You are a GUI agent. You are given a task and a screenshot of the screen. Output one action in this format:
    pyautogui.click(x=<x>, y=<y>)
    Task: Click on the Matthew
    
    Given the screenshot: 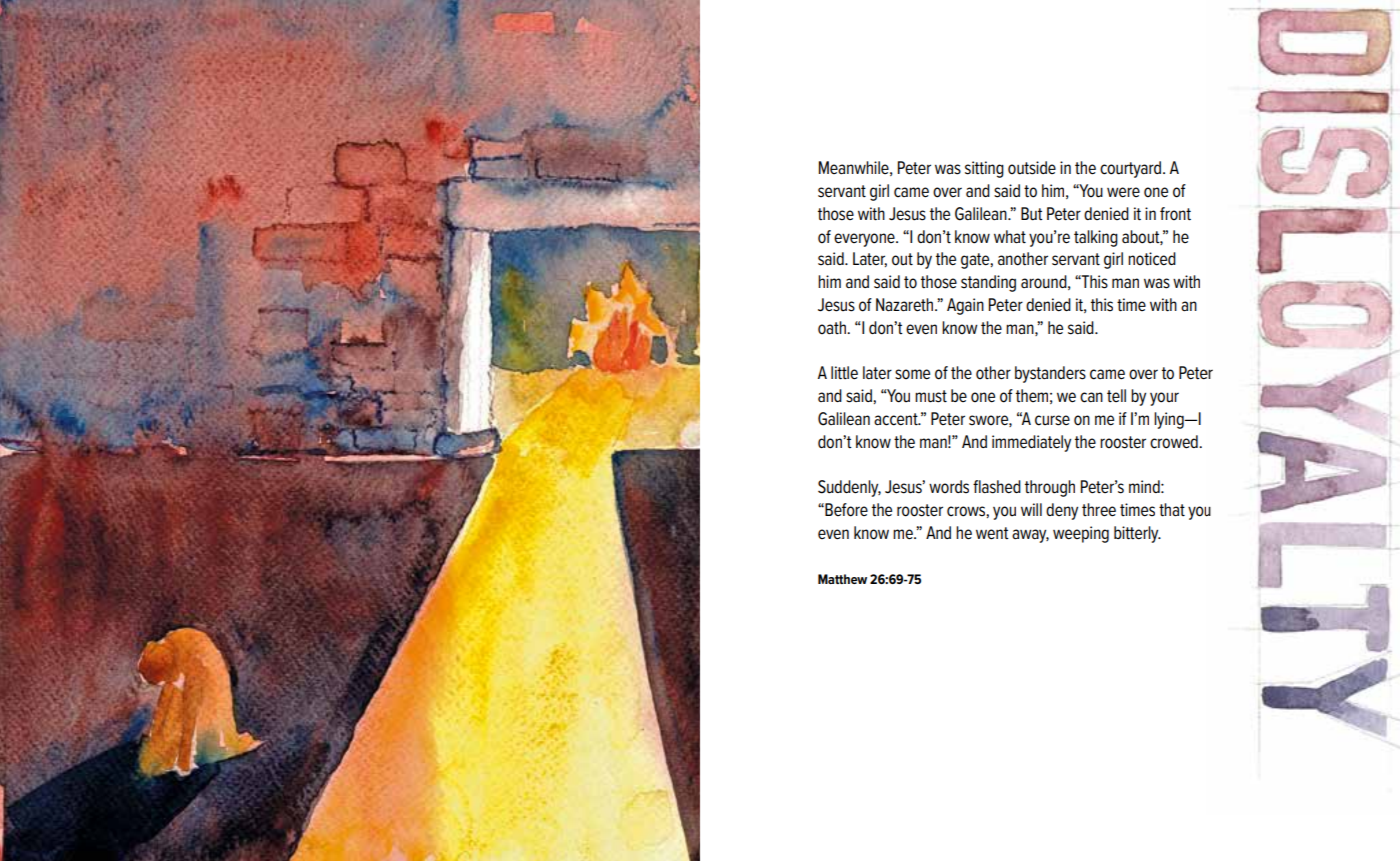 What is the action you would take?
    pyautogui.click(x=842, y=579)
